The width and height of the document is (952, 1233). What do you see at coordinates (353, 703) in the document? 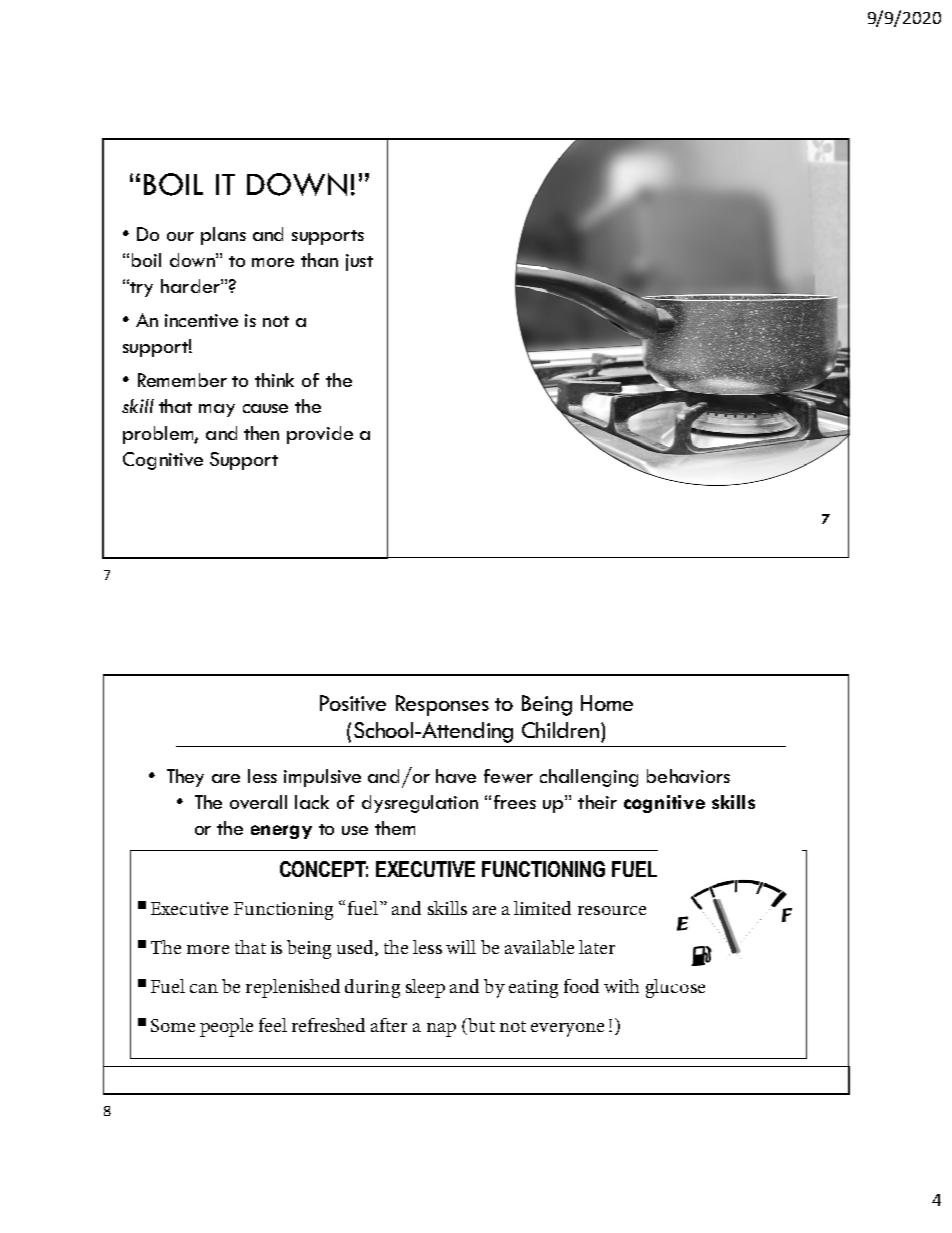
I see `Positive` at bounding box center [353, 703].
